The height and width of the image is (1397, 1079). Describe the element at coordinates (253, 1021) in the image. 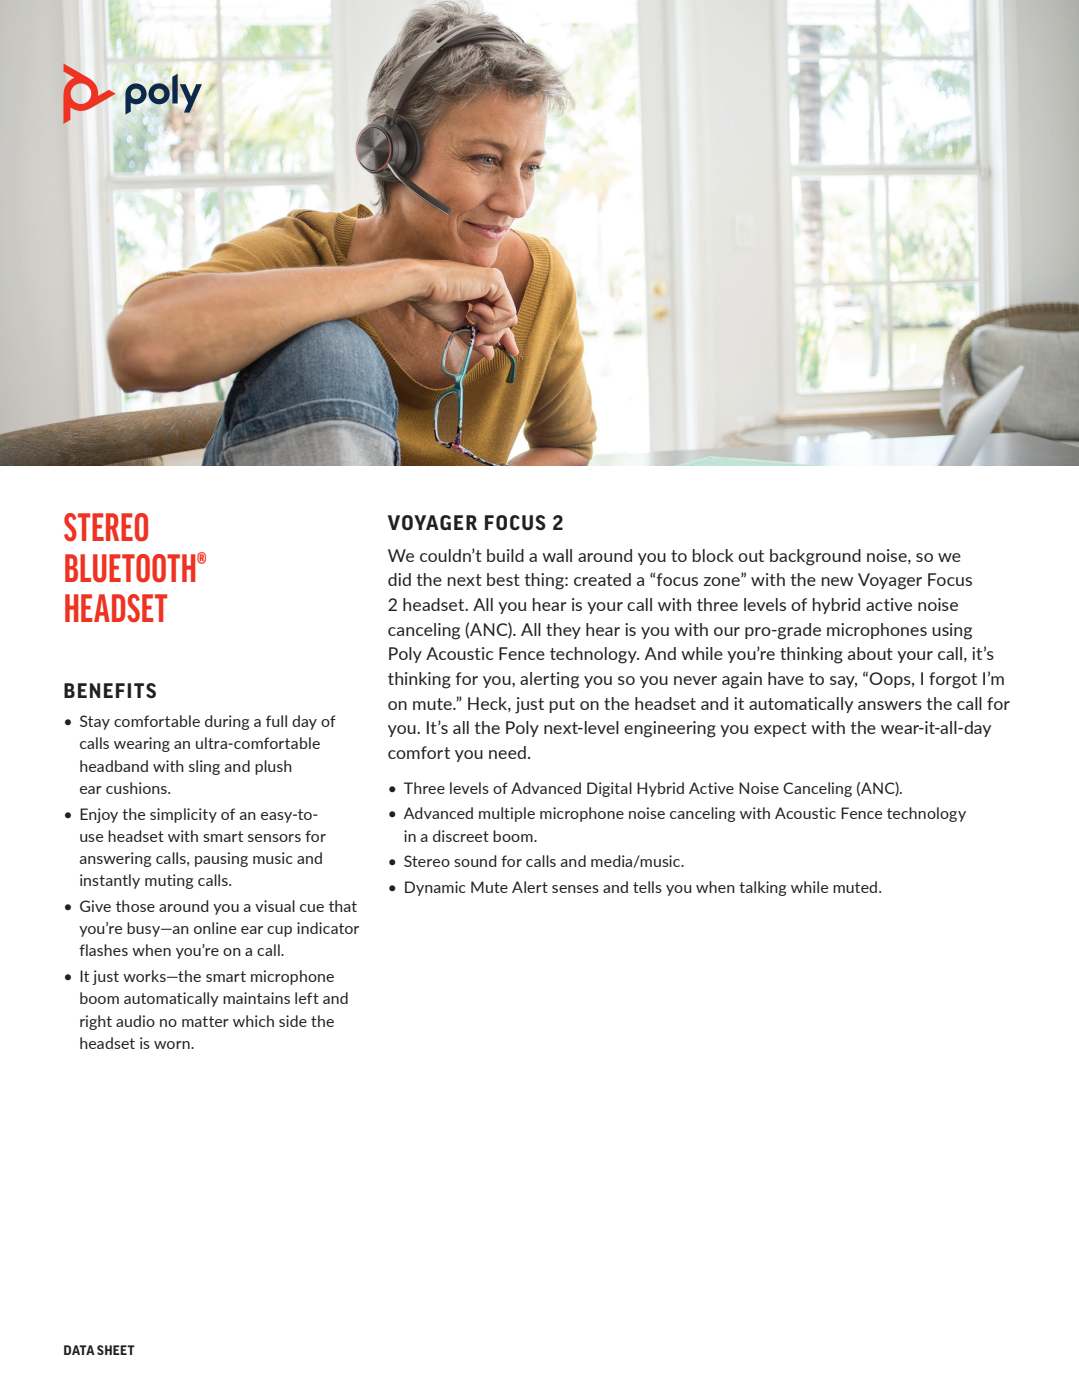

I see `which` at that location.
